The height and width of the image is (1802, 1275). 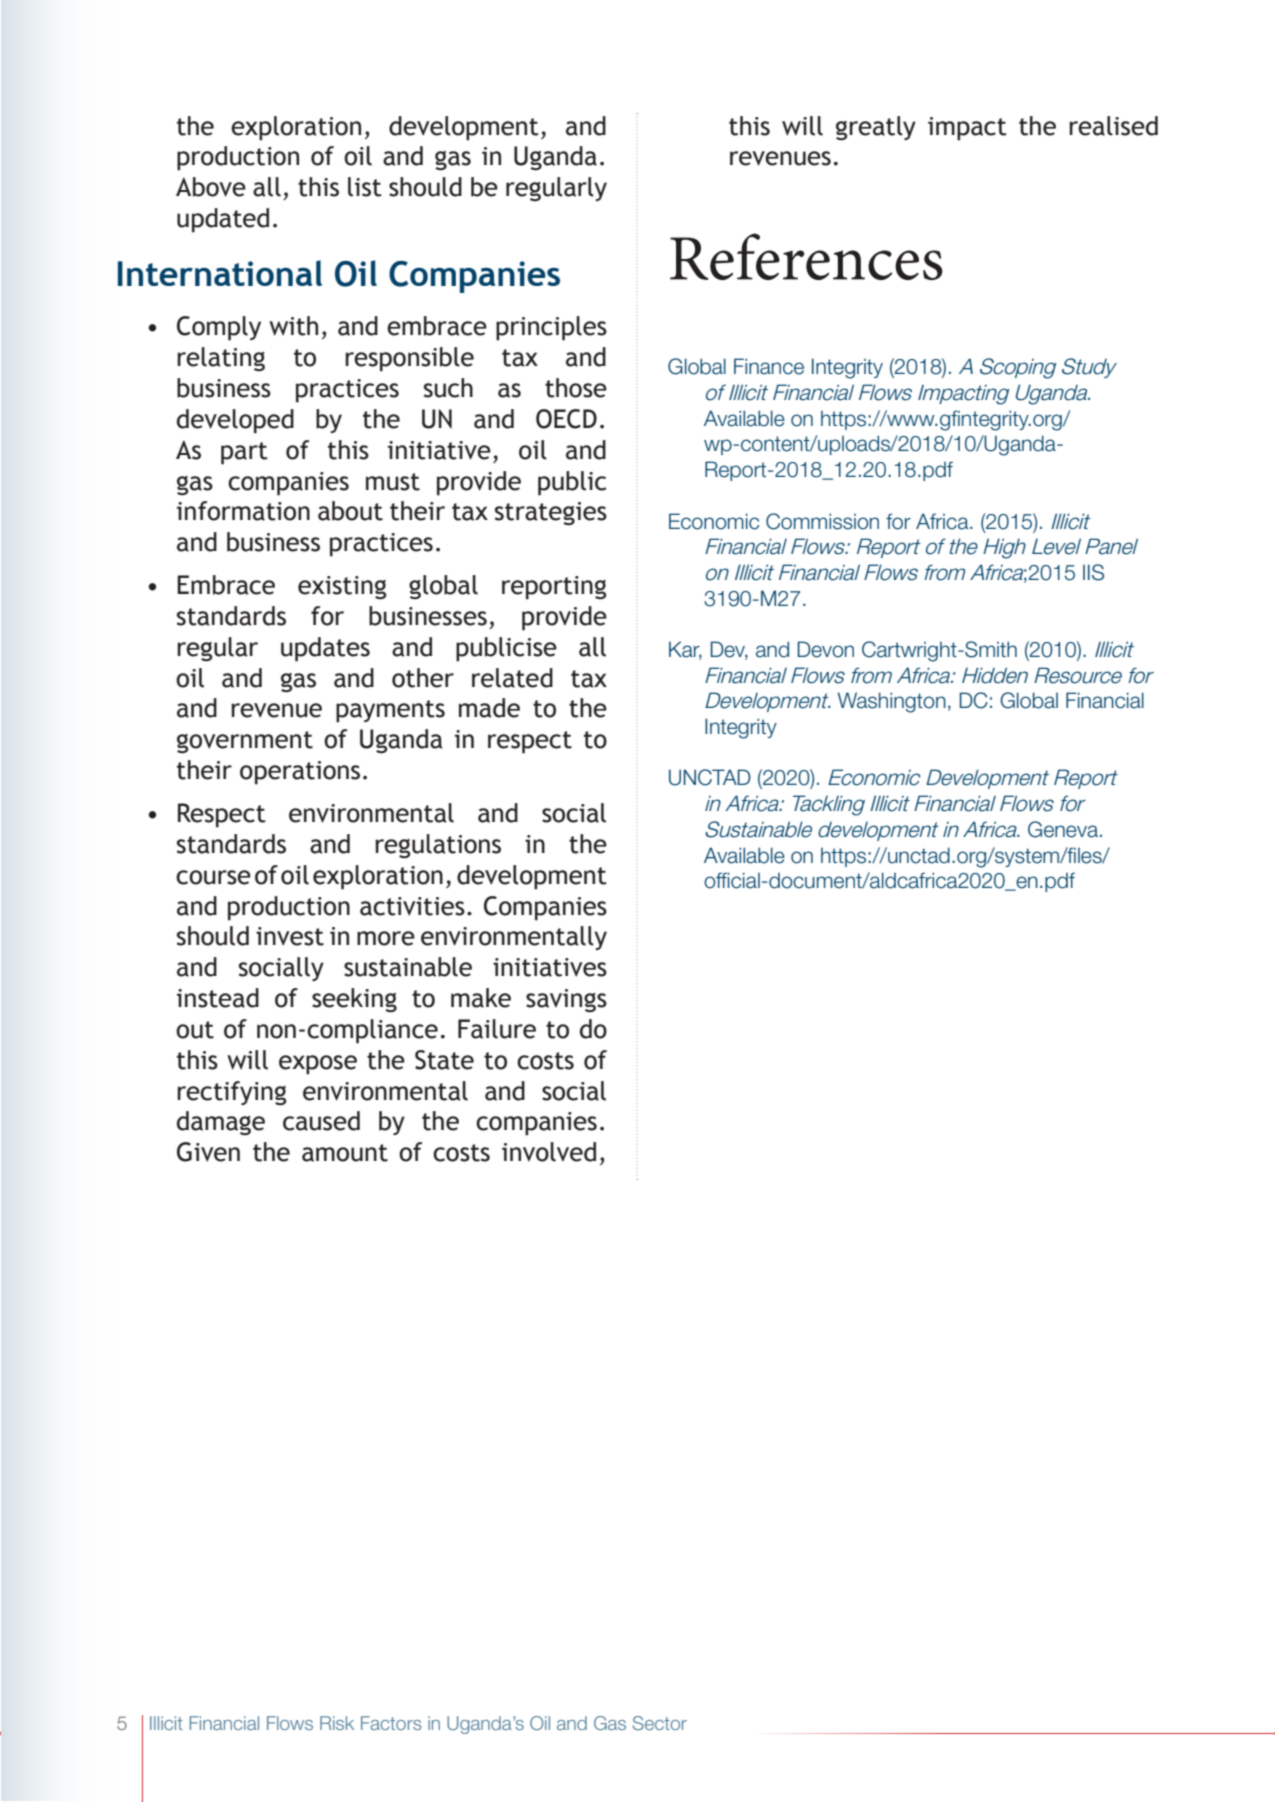 I want to click on References, so click(x=806, y=256).
